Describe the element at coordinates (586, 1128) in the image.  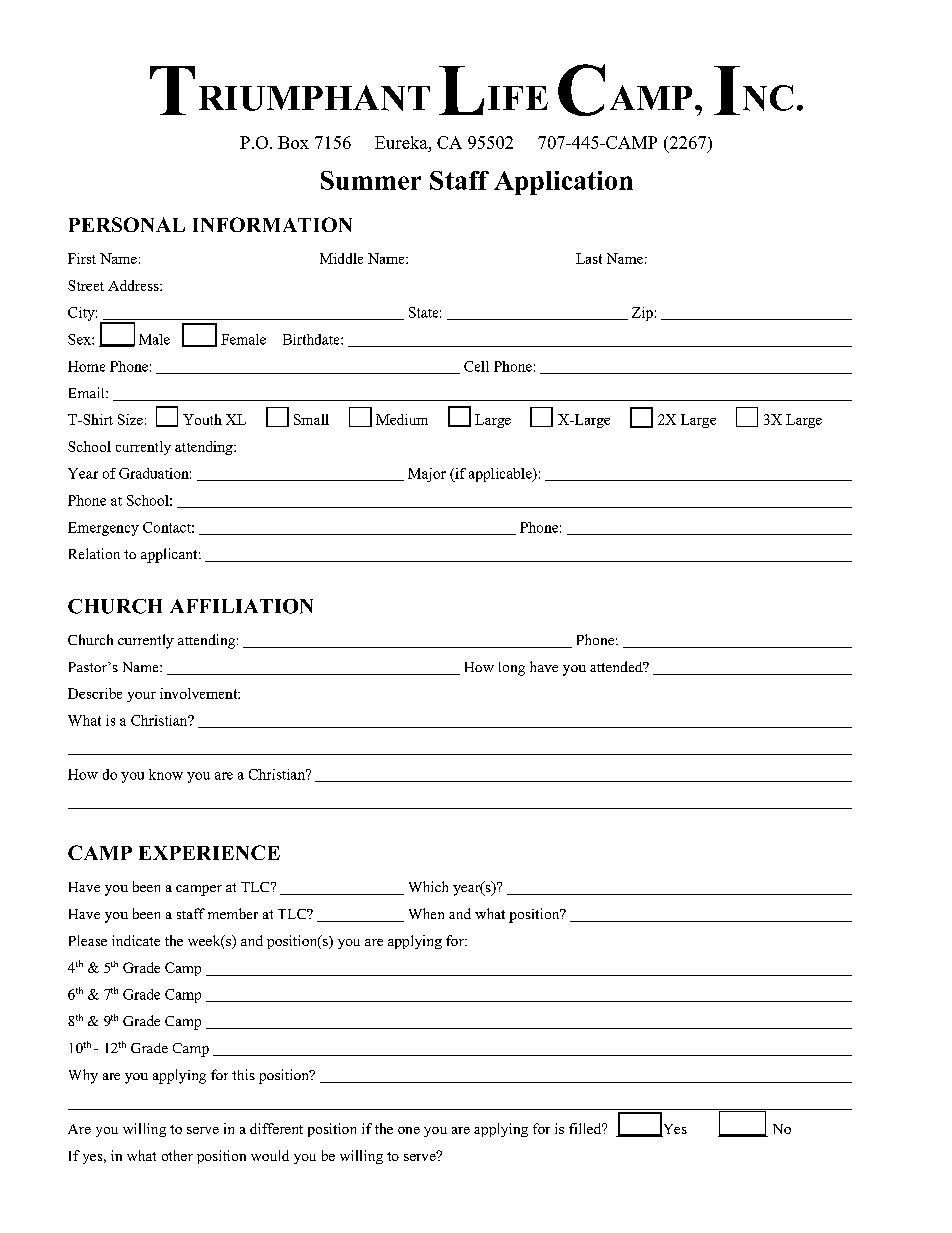
I see `filled` at that location.
